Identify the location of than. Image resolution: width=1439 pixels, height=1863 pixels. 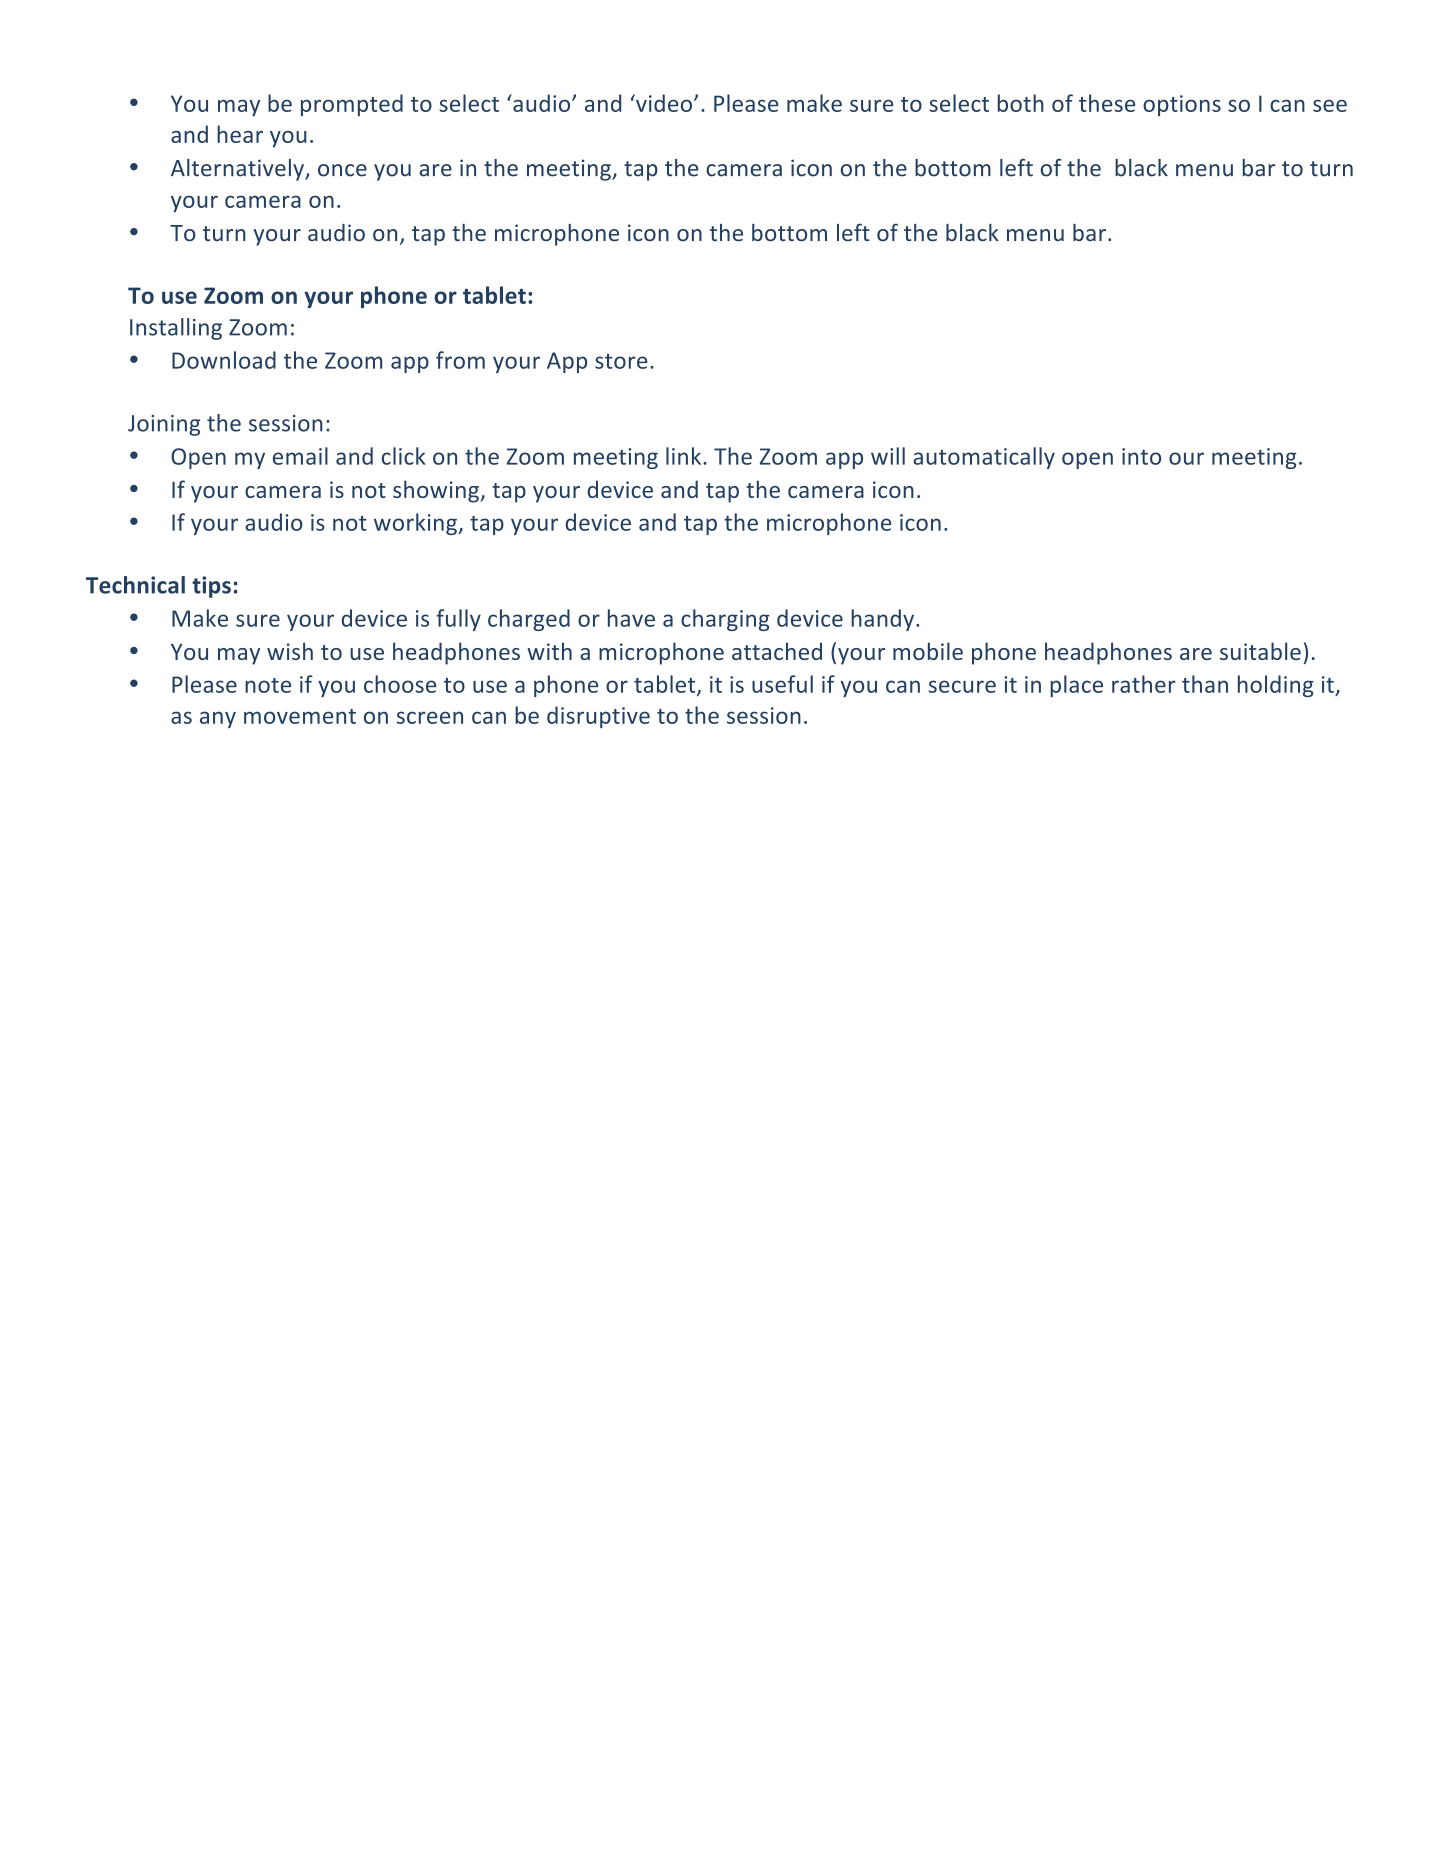
(1205, 684).
